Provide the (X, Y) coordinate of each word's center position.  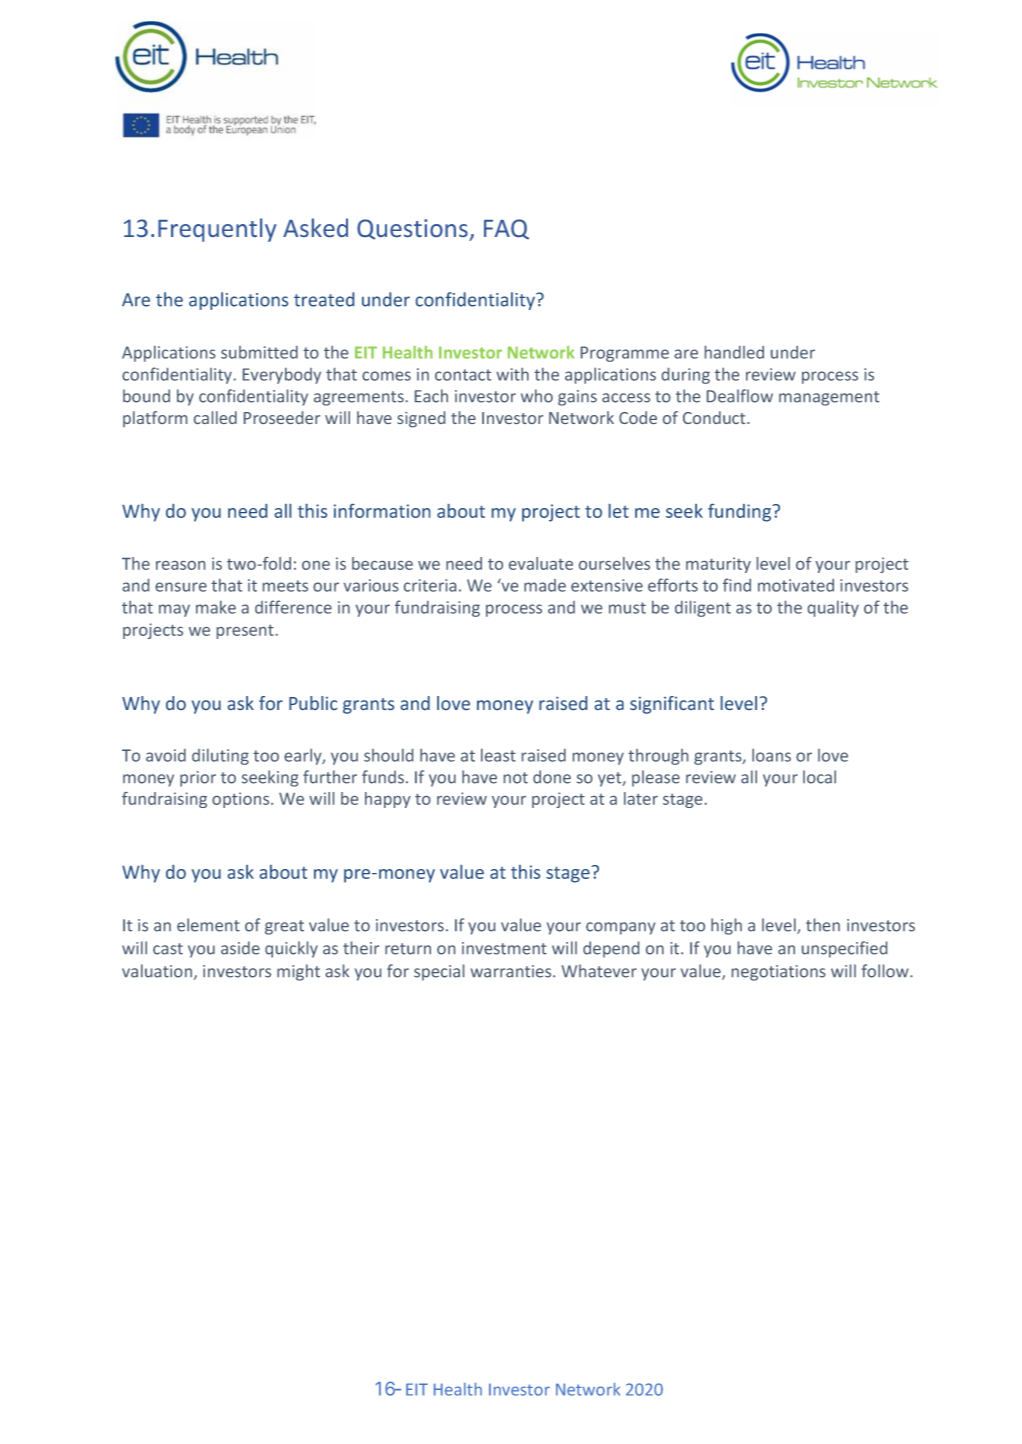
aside (240, 948)
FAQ (506, 229)
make (216, 607)
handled (734, 352)
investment (504, 948)
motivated (796, 585)
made (545, 585)
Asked (315, 227)
